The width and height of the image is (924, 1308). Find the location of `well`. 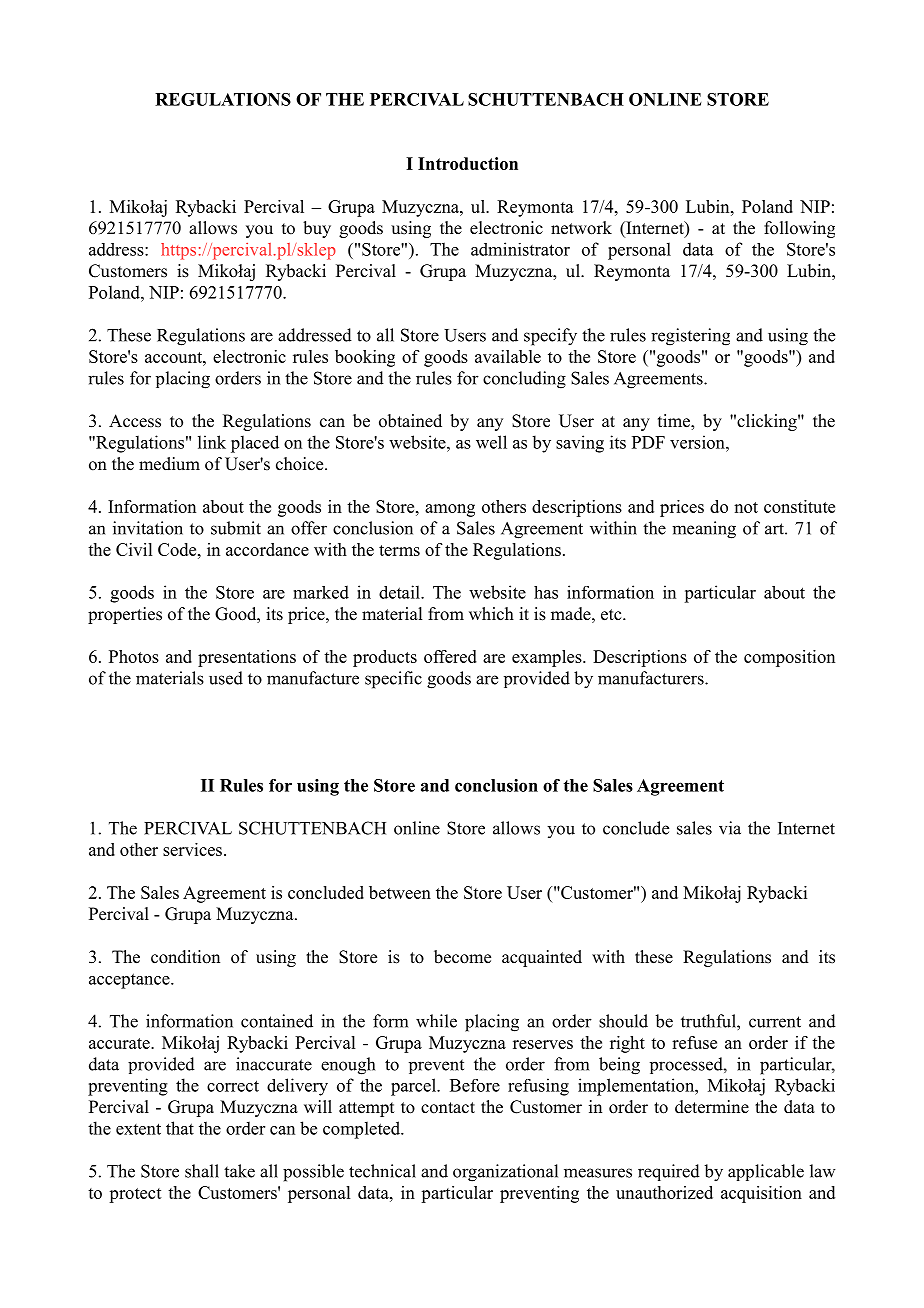

well is located at coordinates (491, 442).
